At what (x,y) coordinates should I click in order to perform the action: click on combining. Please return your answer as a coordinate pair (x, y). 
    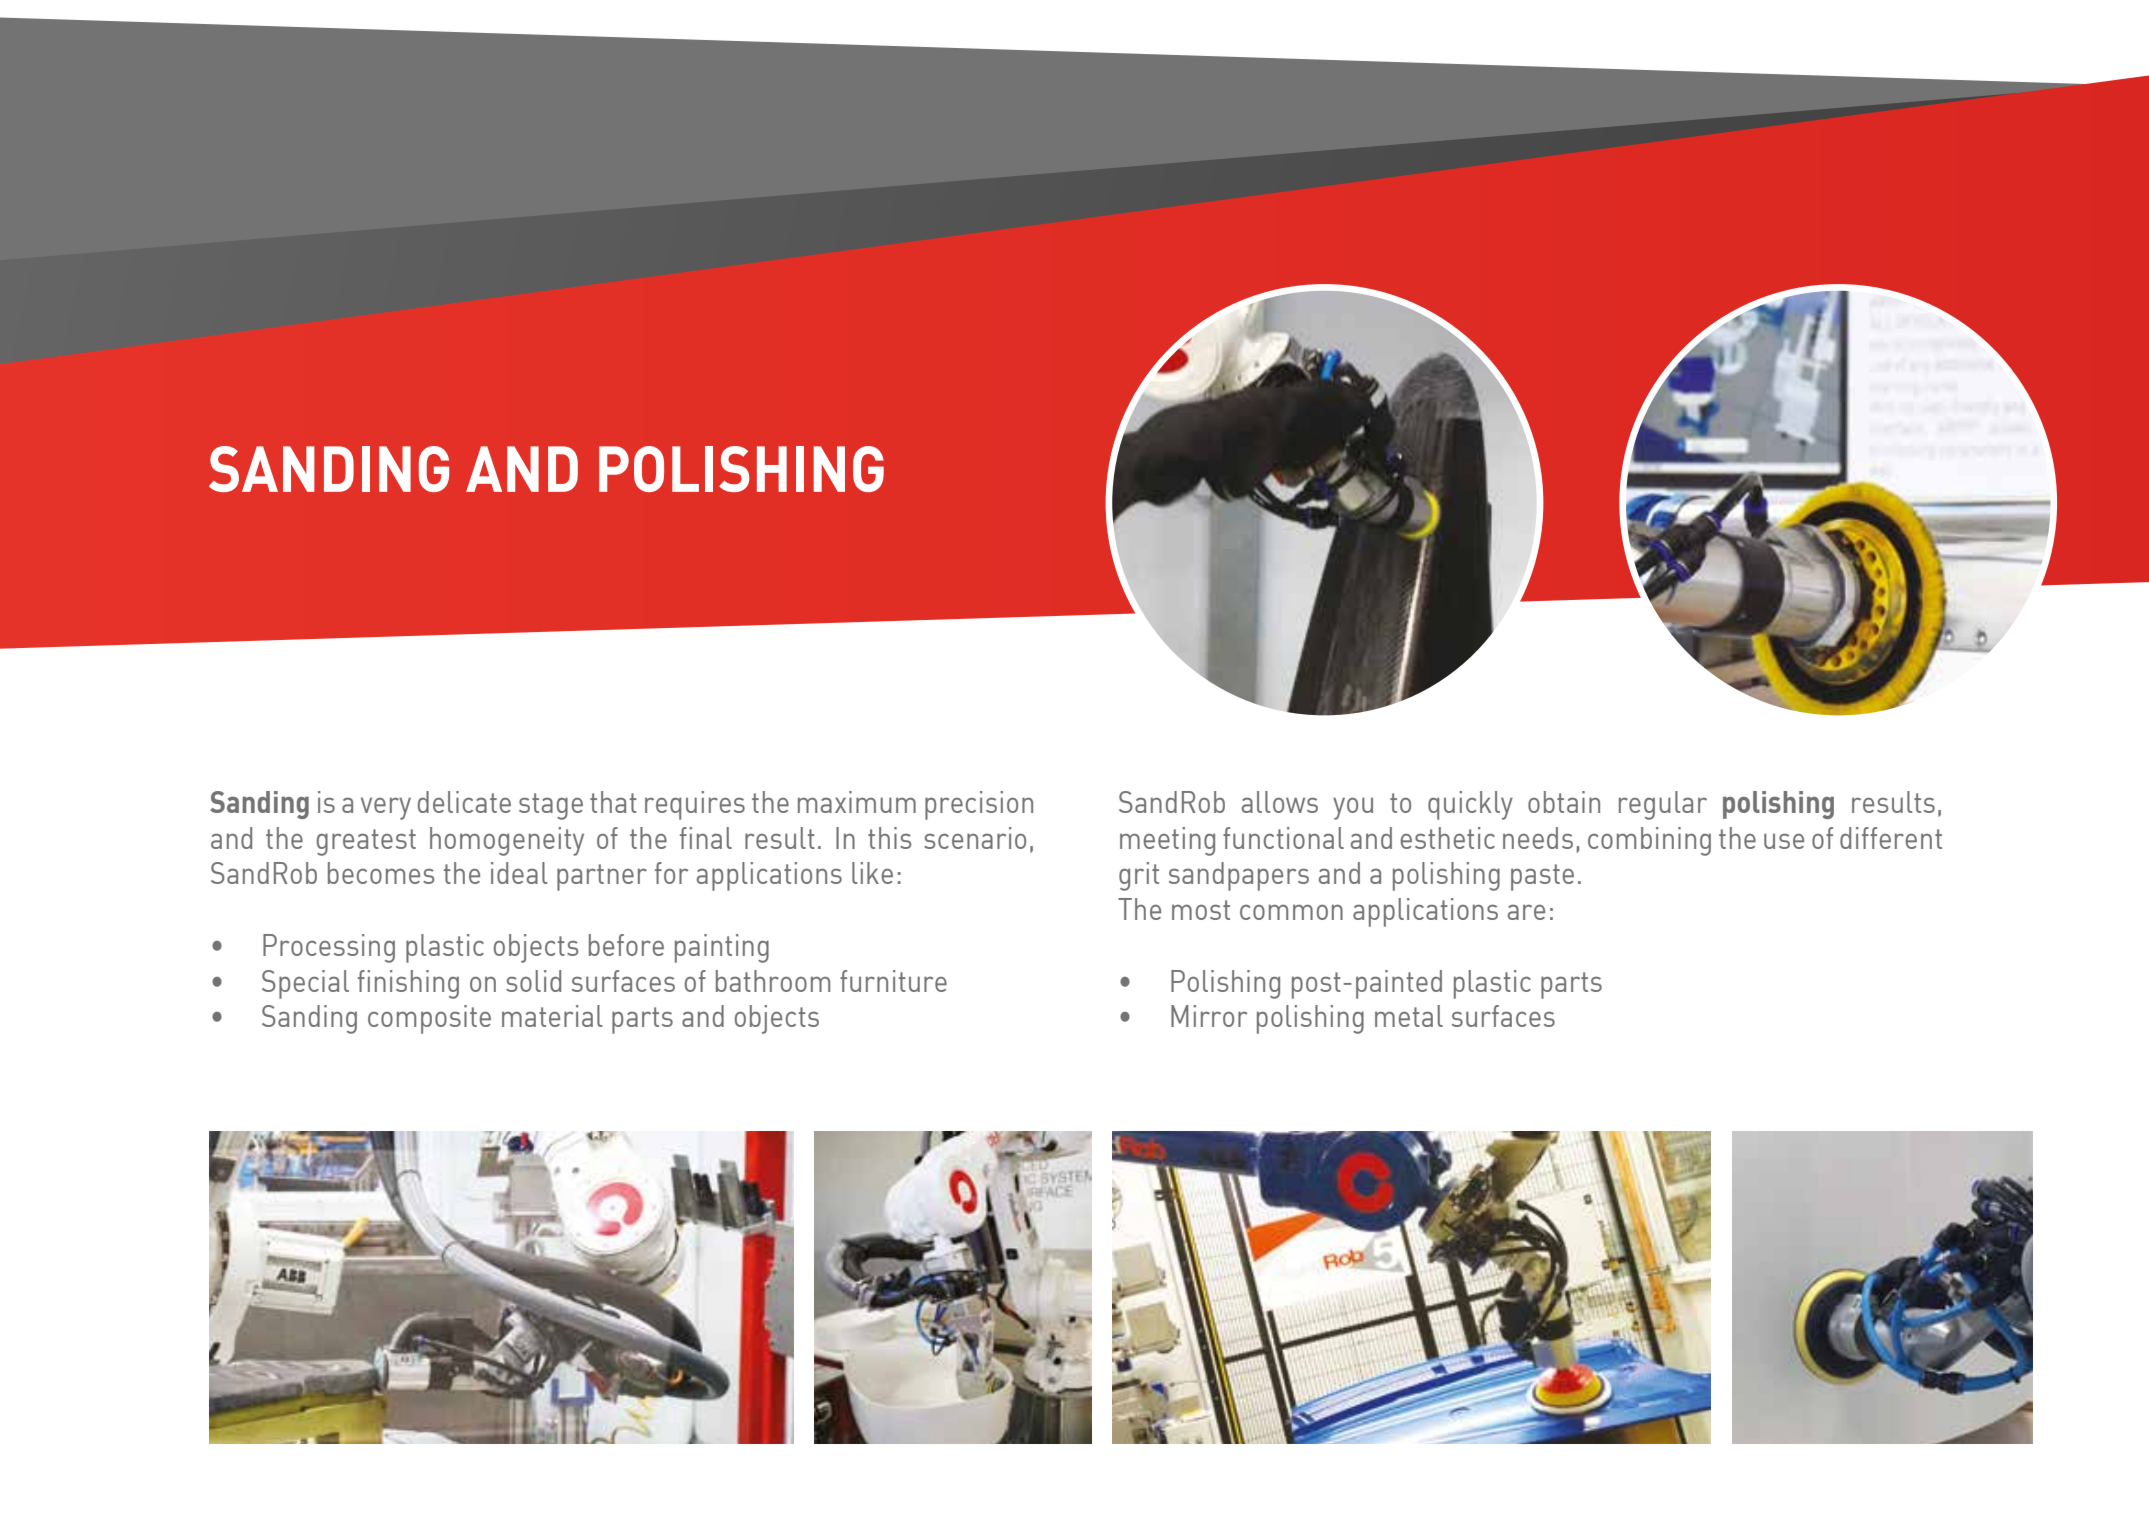
    Looking at the image, I should click on (1649, 841).
